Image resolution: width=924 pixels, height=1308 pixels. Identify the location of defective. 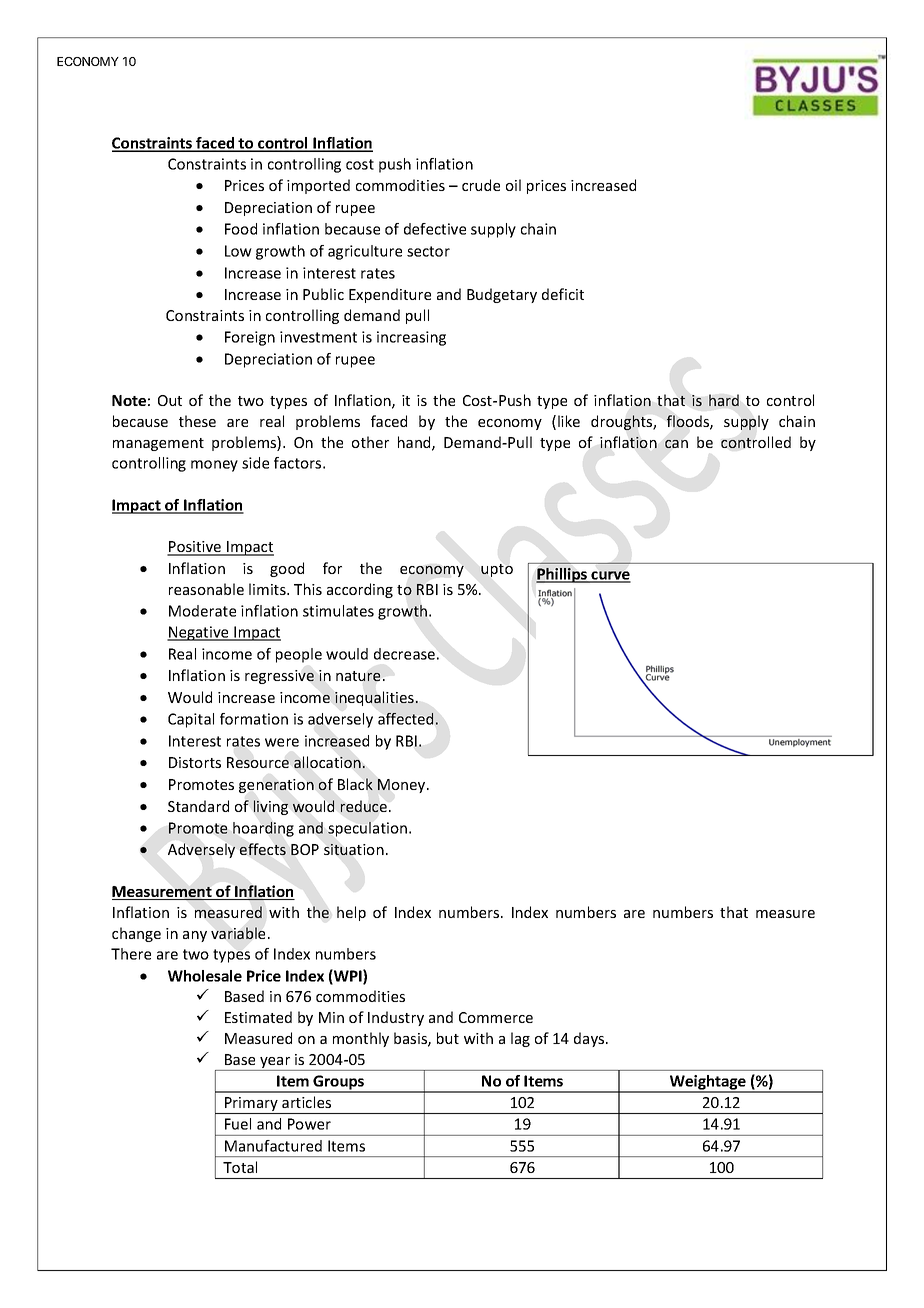
(435, 229).
